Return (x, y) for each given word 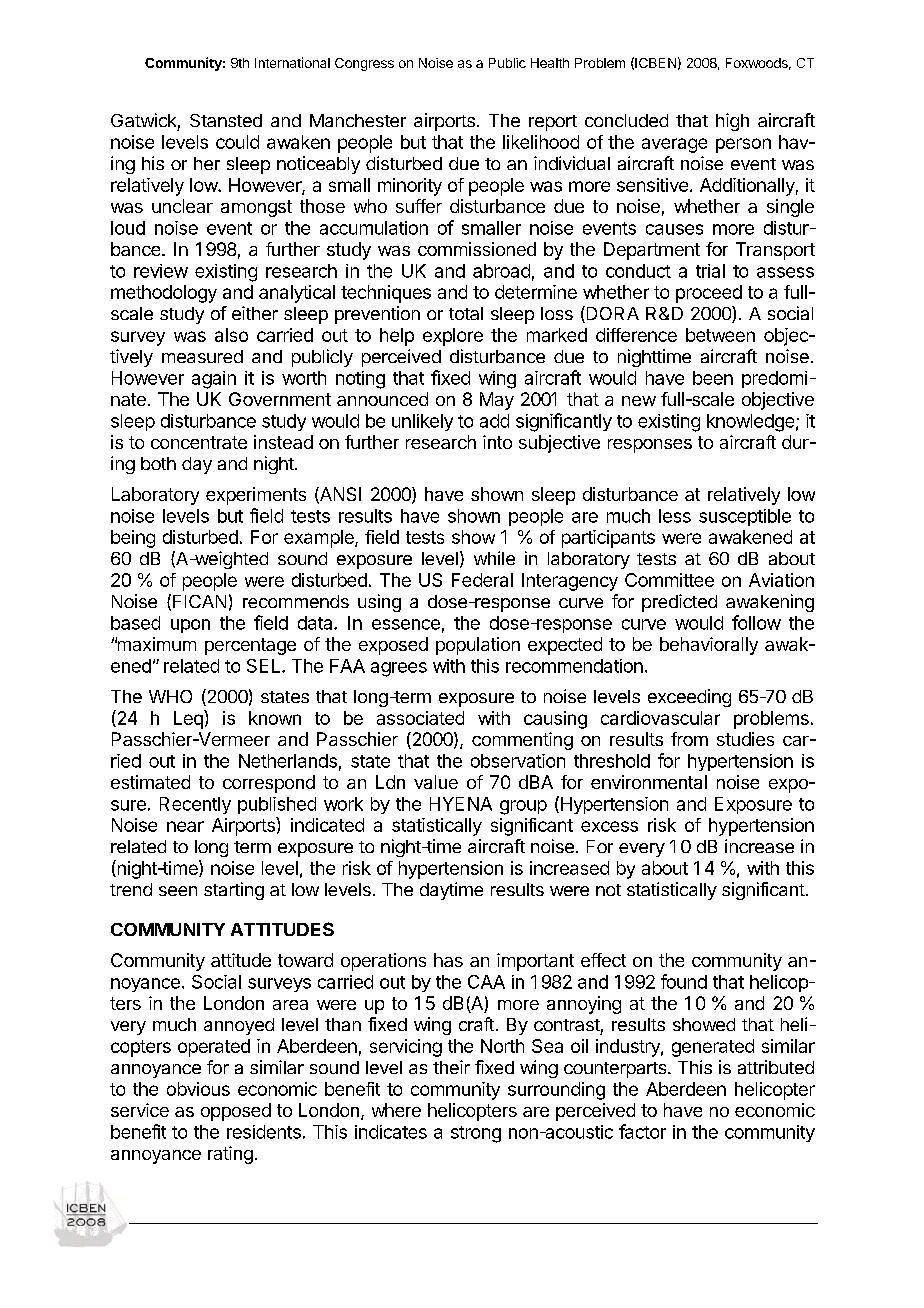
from (689, 739)
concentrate (199, 442)
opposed (236, 1112)
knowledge (750, 423)
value (436, 782)
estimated (150, 782)
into (497, 442)
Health (550, 63)
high (732, 122)
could (237, 142)
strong (476, 1134)
